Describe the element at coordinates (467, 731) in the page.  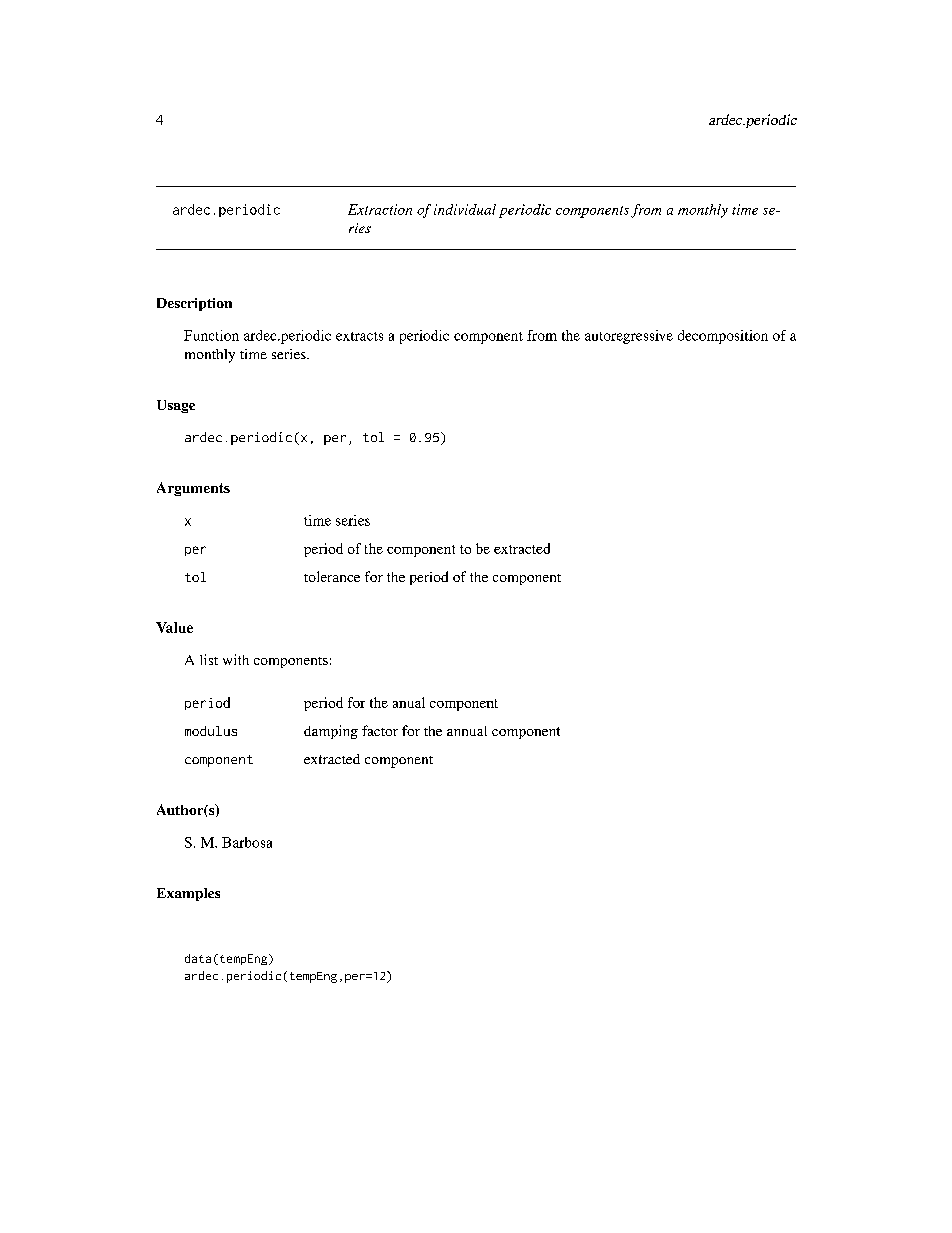
I see `annual` at that location.
